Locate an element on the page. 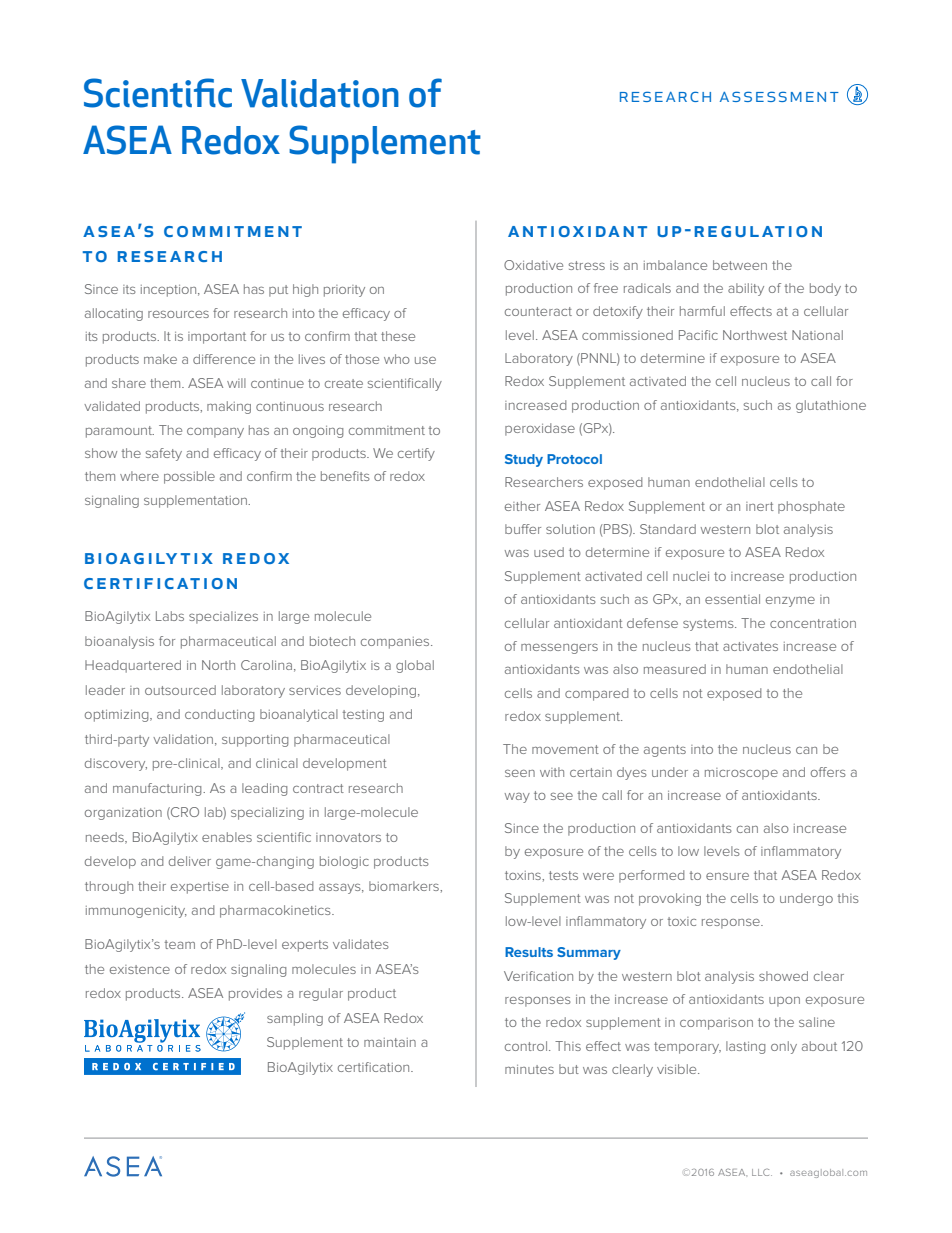 This document has width=952, height=1233. ensure is located at coordinates (727, 876).
